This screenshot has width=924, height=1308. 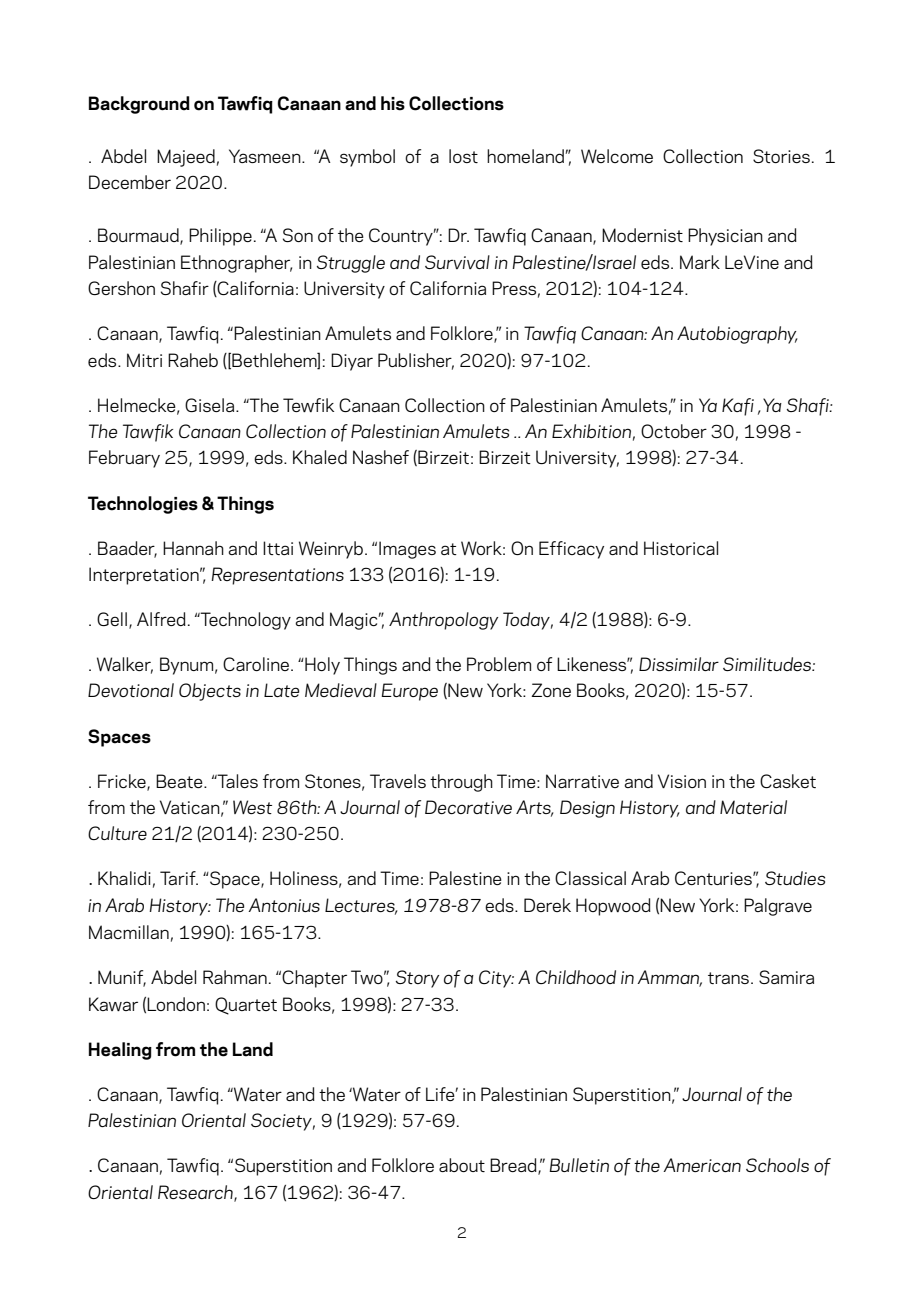 What do you see at coordinates (139, 105) in the screenshot?
I see `Background` at bounding box center [139, 105].
